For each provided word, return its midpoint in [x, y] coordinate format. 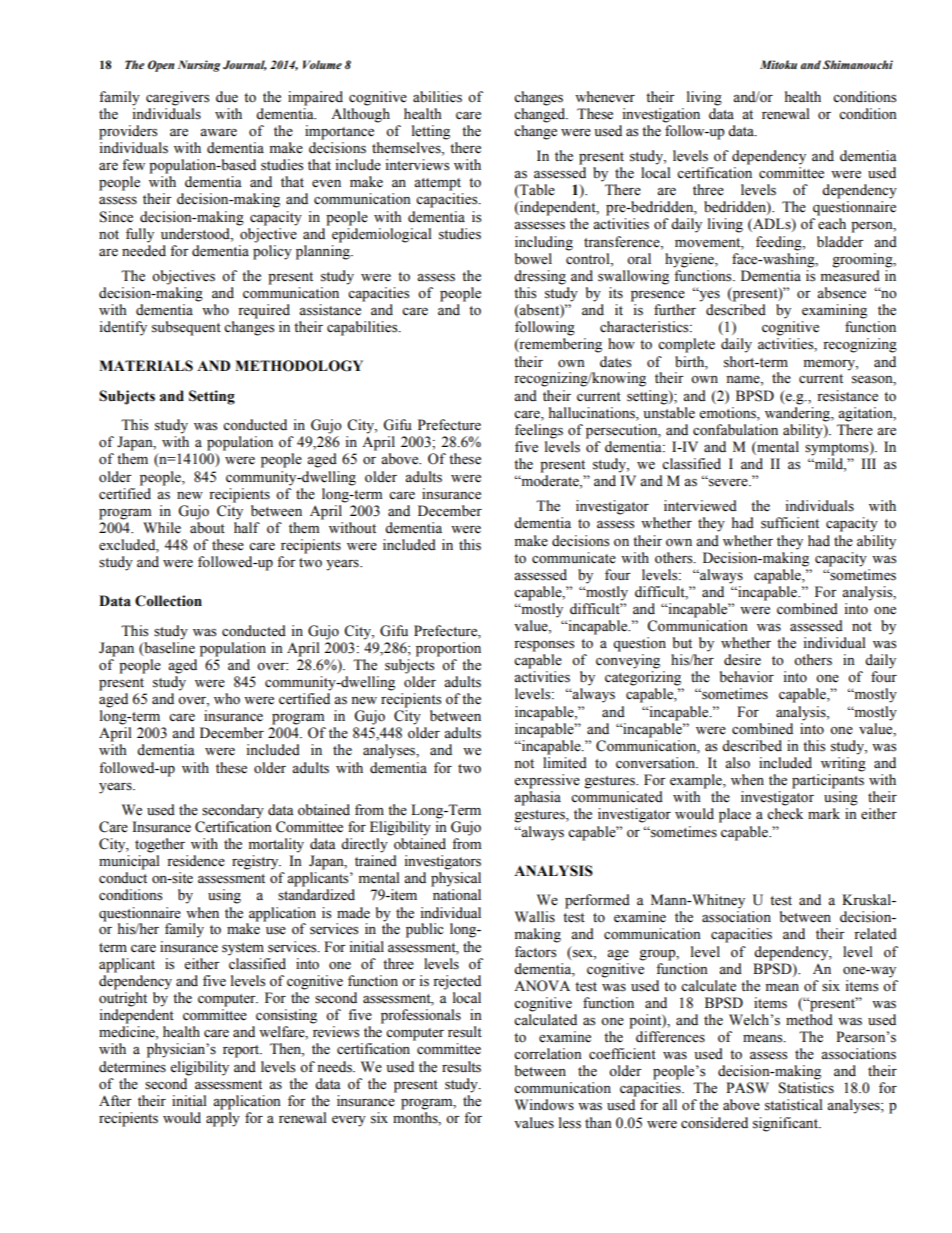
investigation [661, 115]
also [737, 763]
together [160, 845]
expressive [547, 781]
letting [431, 132]
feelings [539, 431]
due [227, 97]
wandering [798, 414]
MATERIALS [146, 366]
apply [223, 1119]
